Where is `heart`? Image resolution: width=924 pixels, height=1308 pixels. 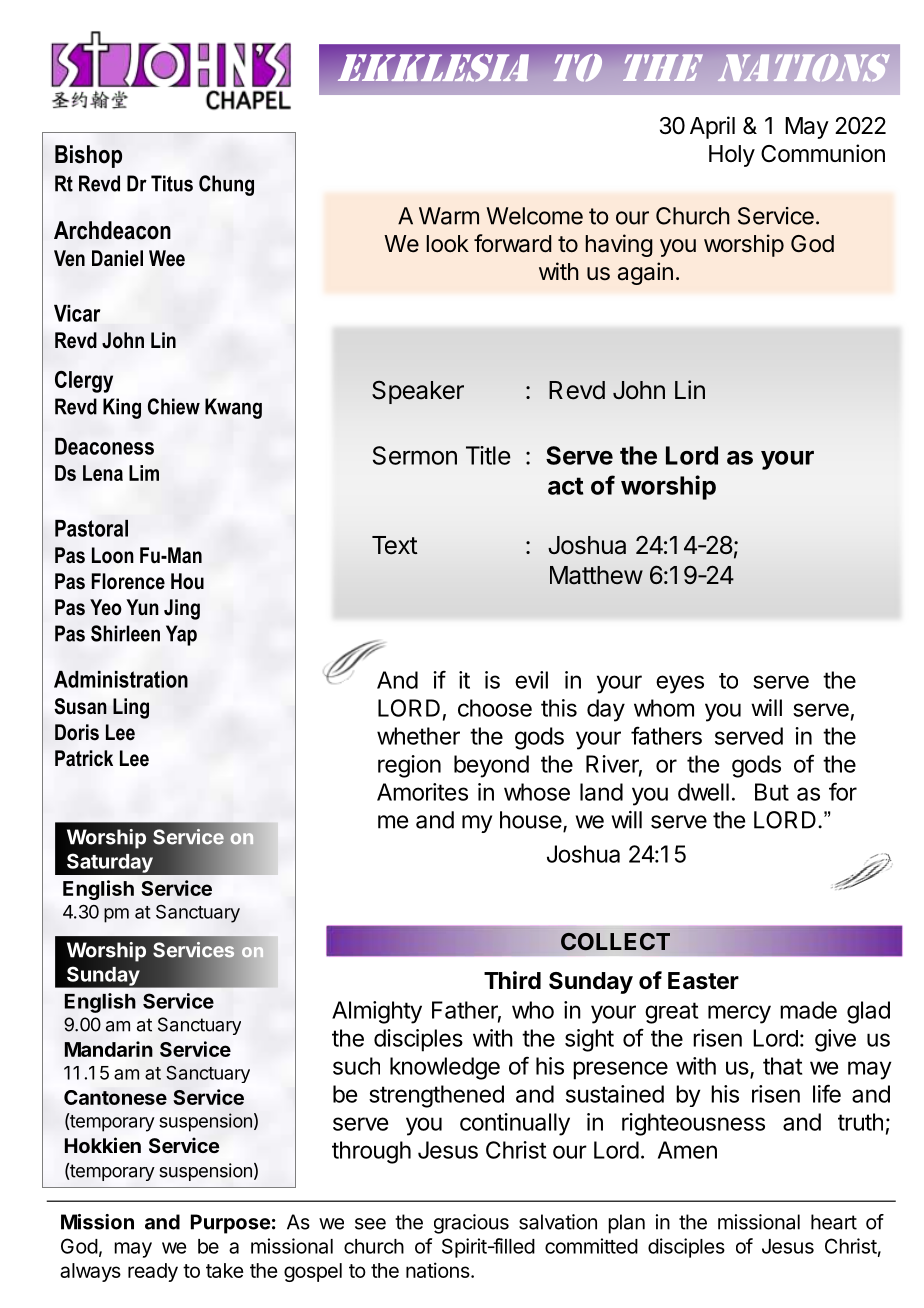 heart is located at coordinates (834, 1222).
